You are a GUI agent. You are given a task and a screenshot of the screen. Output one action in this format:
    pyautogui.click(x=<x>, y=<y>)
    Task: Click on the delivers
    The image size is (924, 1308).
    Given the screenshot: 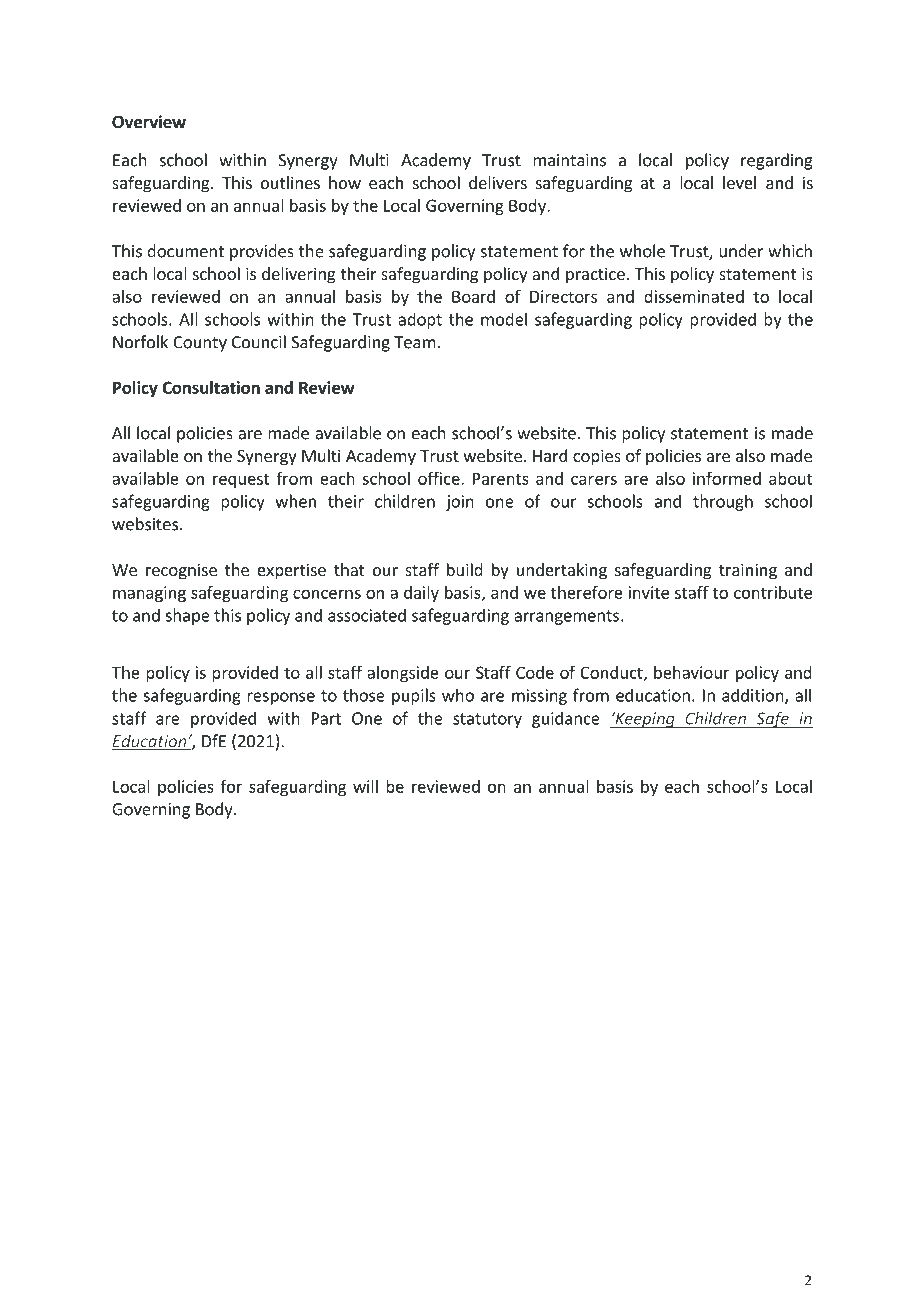 What is the action you would take?
    pyautogui.click(x=498, y=182)
